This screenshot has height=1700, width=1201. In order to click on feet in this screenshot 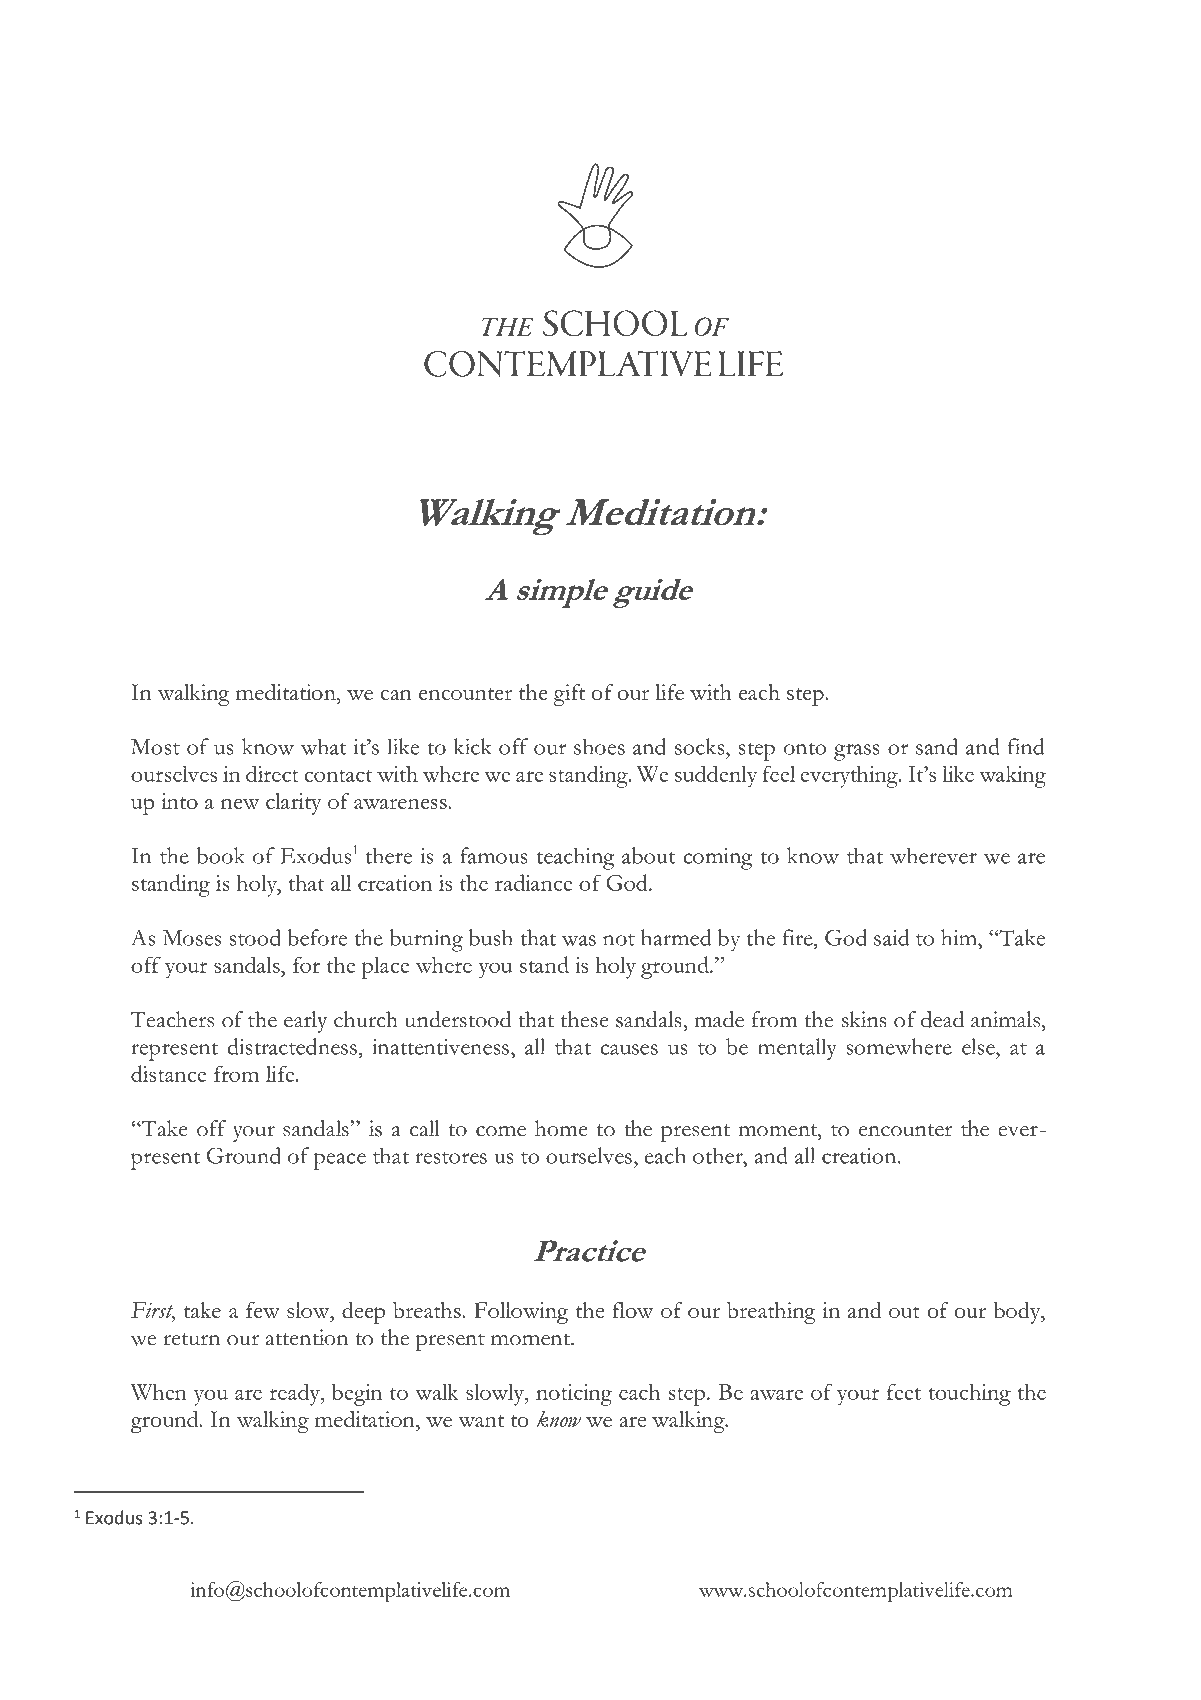, I will do `click(904, 1391)`.
